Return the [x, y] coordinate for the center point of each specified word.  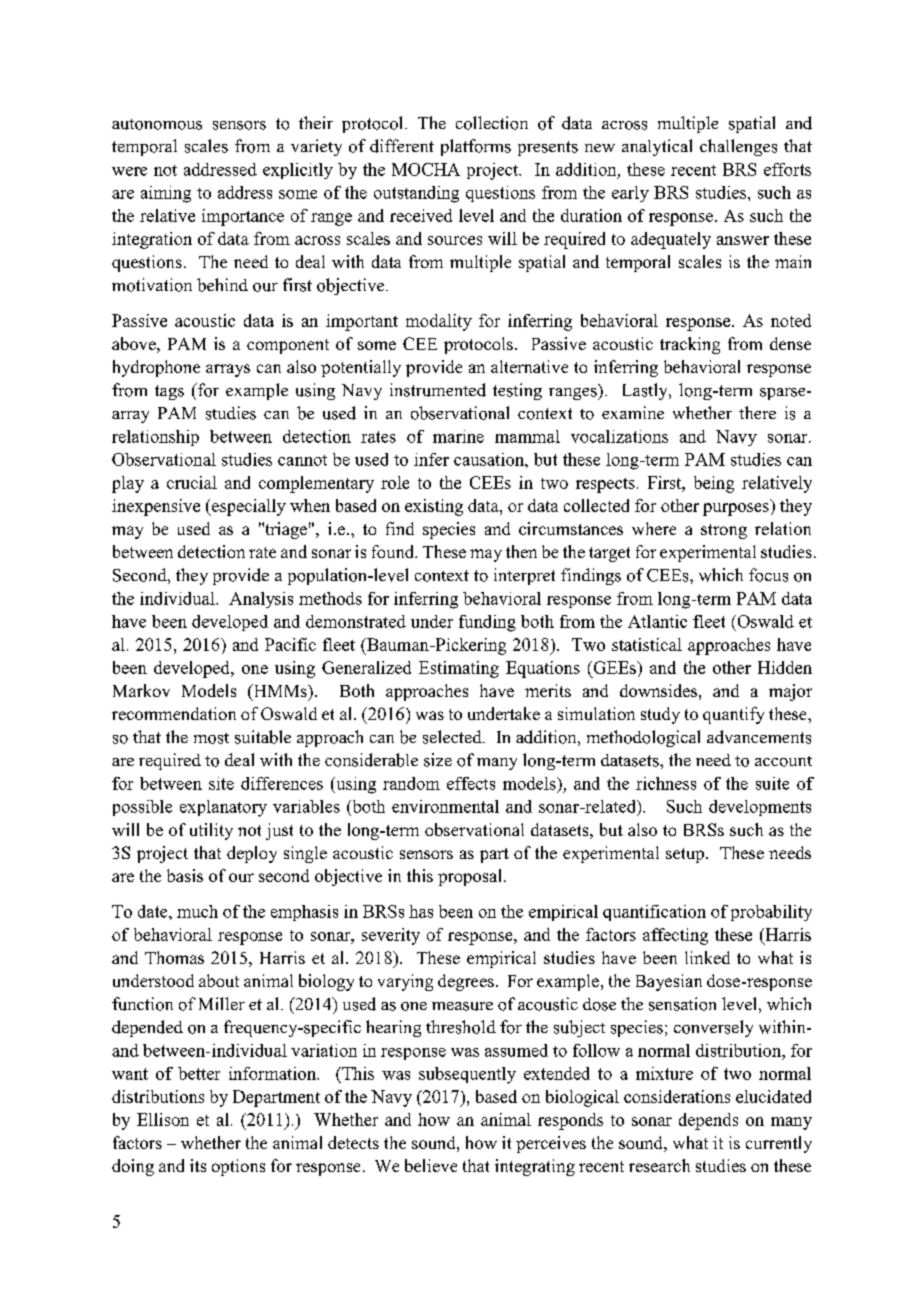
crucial [192, 482]
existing [434, 507]
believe [431, 1165]
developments [760, 808]
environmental [445, 806]
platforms [476, 147]
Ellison [163, 1119]
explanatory [223, 808]
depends [708, 1121]
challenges [738, 147]
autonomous [157, 124]
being [714, 484]
